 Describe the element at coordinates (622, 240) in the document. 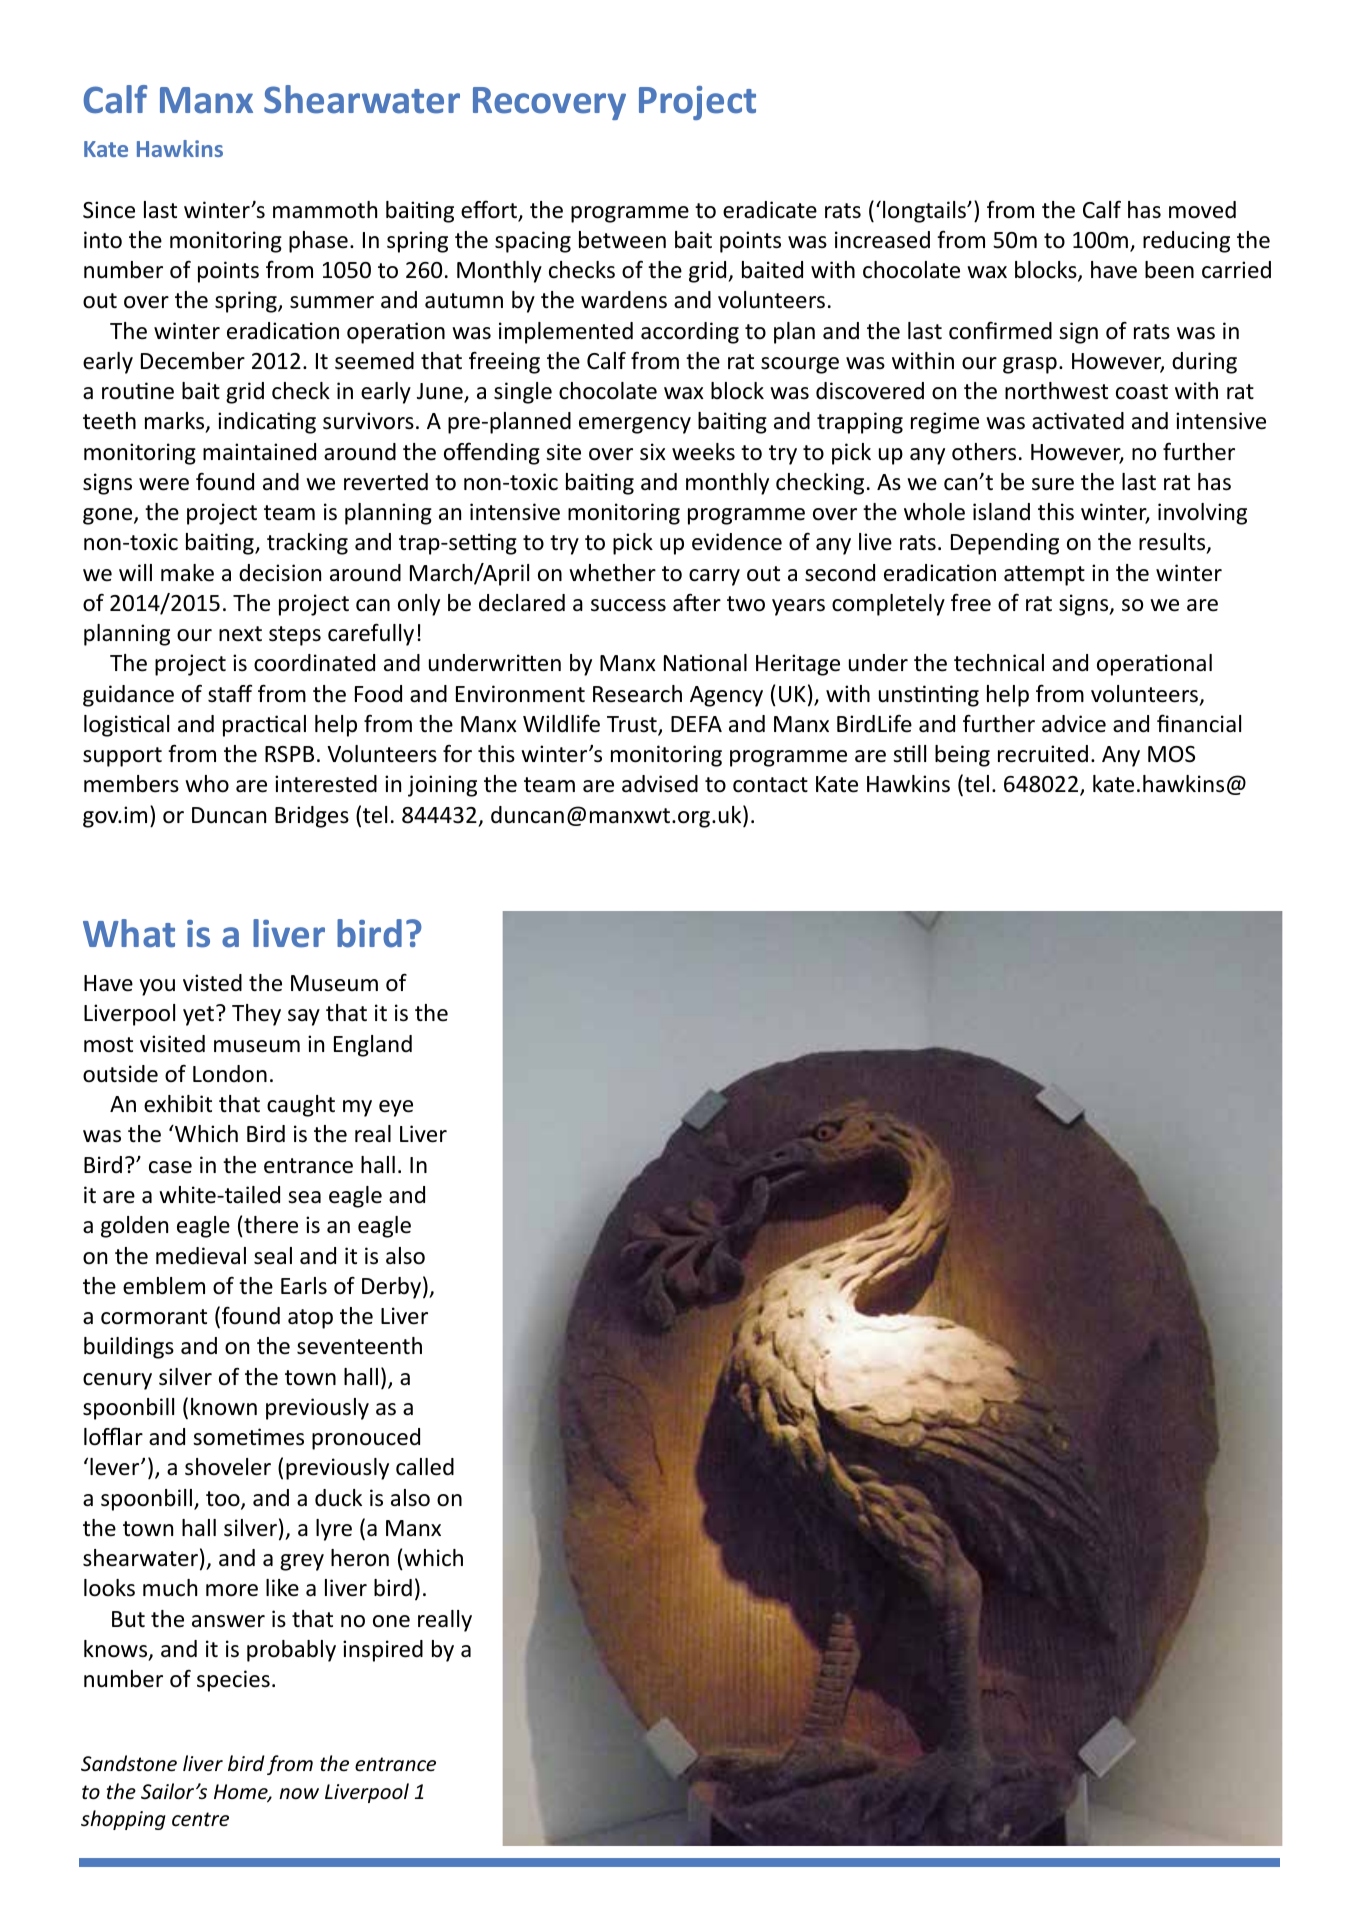

I see `between` at that location.
